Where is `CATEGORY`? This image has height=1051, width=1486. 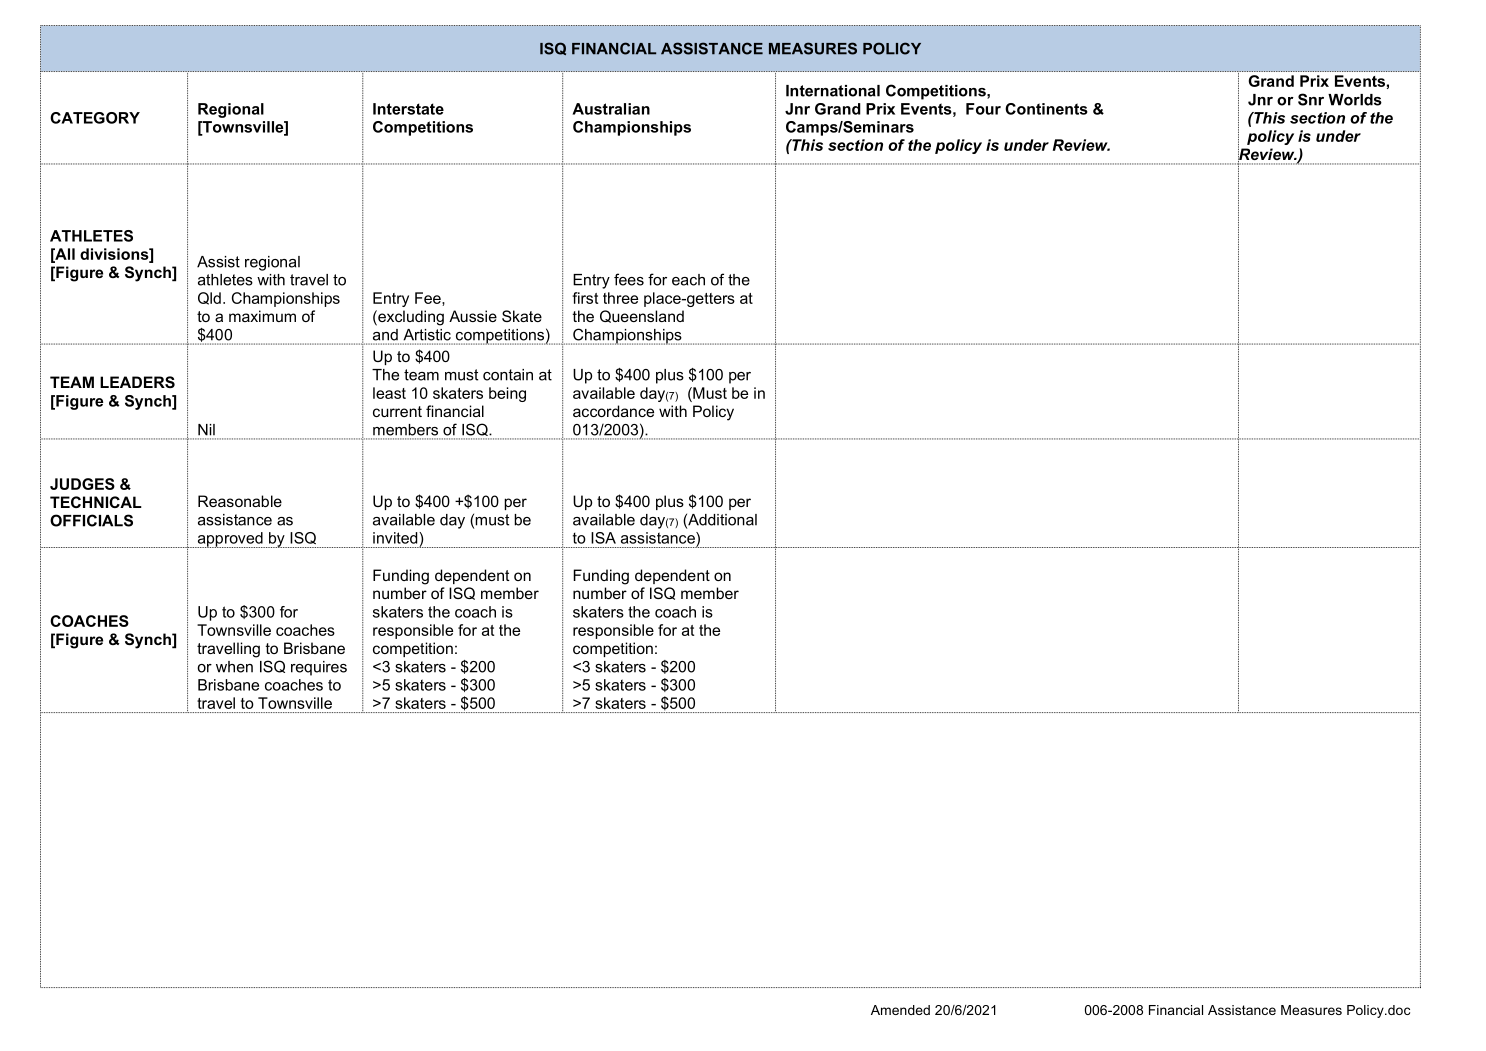
CATEGORY is located at coordinates (95, 118).
